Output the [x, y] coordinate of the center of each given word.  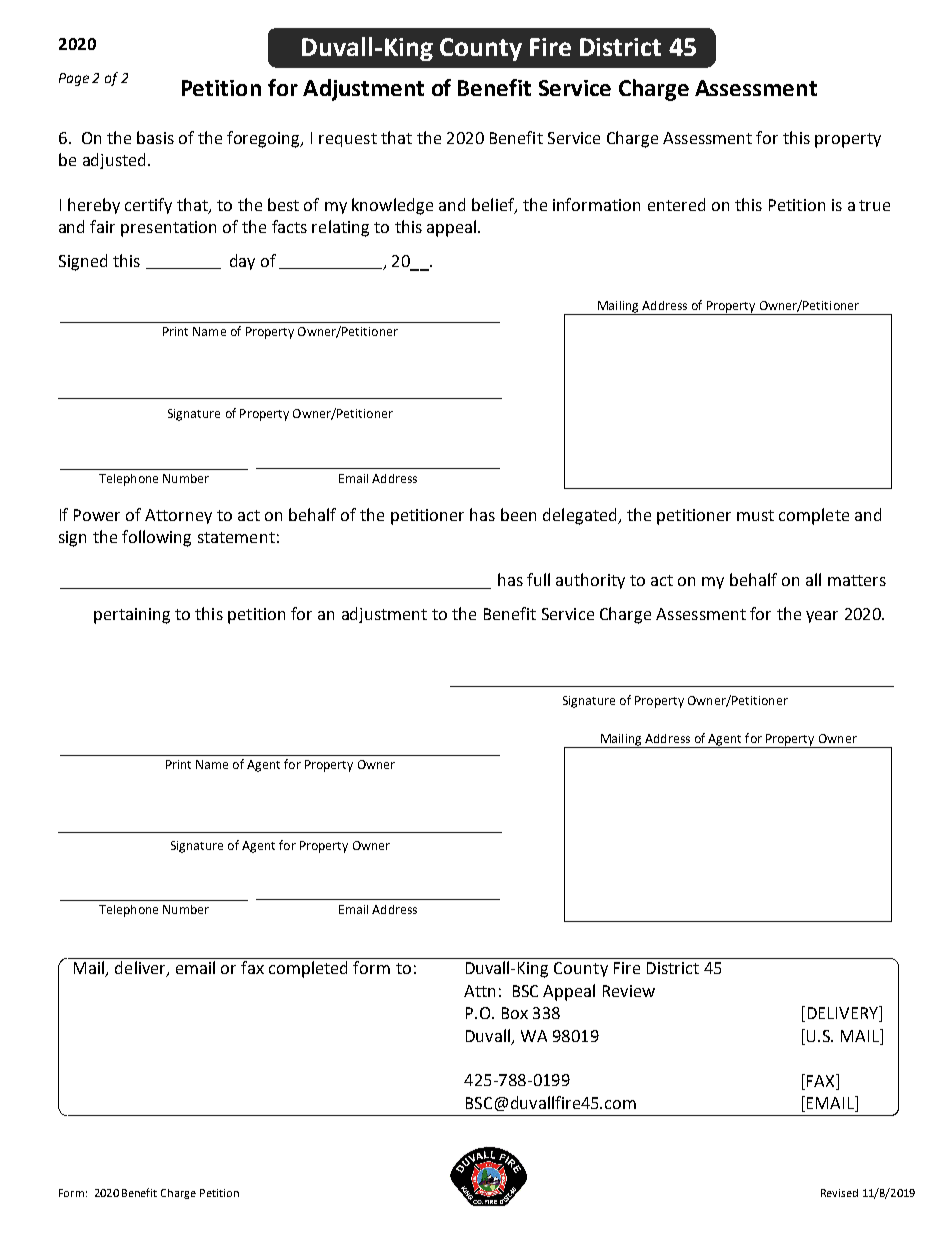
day [242, 262]
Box [515, 1013]
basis [155, 137]
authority [590, 581]
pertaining [132, 616]
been [518, 514]
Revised [839, 1193]
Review [629, 991]
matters [857, 580]
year [822, 617]
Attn [479, 991]
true [874, 205]
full [538, 579]
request [348, 140]
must [755, 515]
